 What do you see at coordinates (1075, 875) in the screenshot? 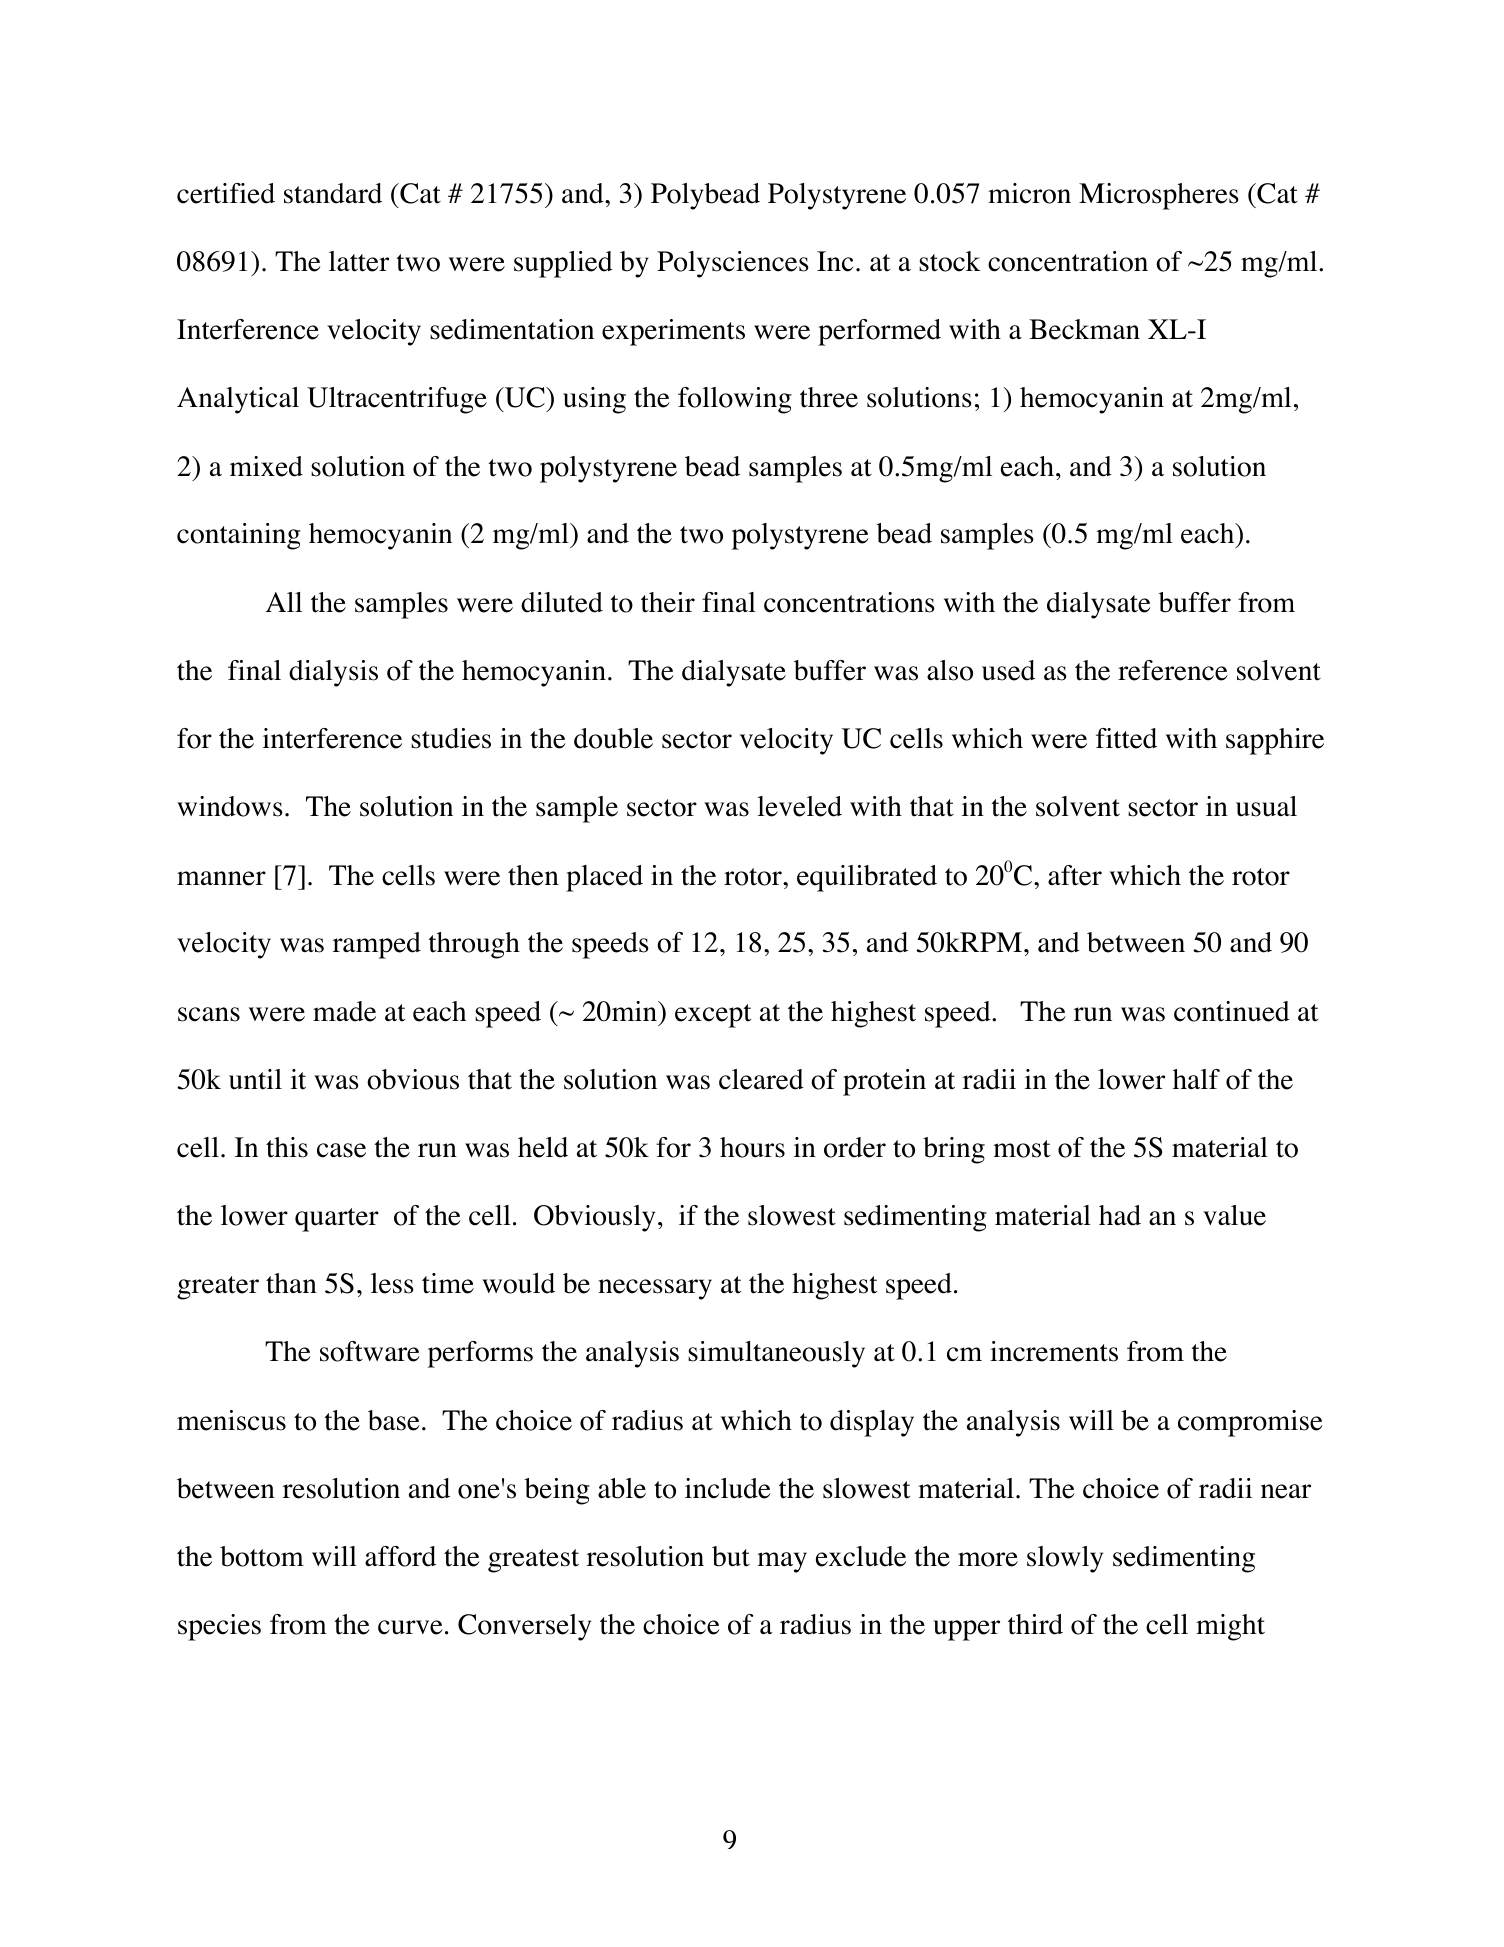
I see `after` at bounding box center [1075, 875].
